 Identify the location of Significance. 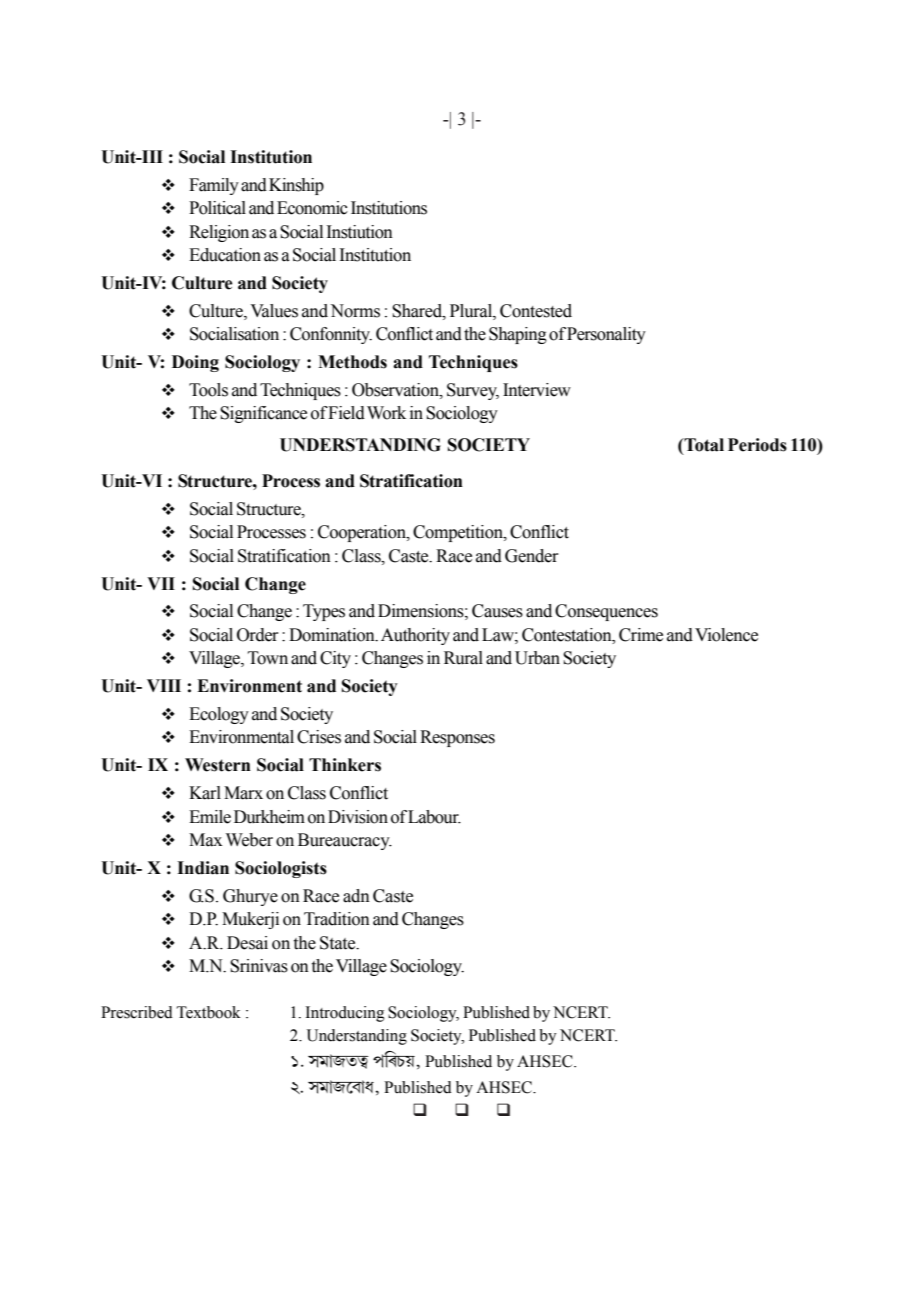
(263, 414).
